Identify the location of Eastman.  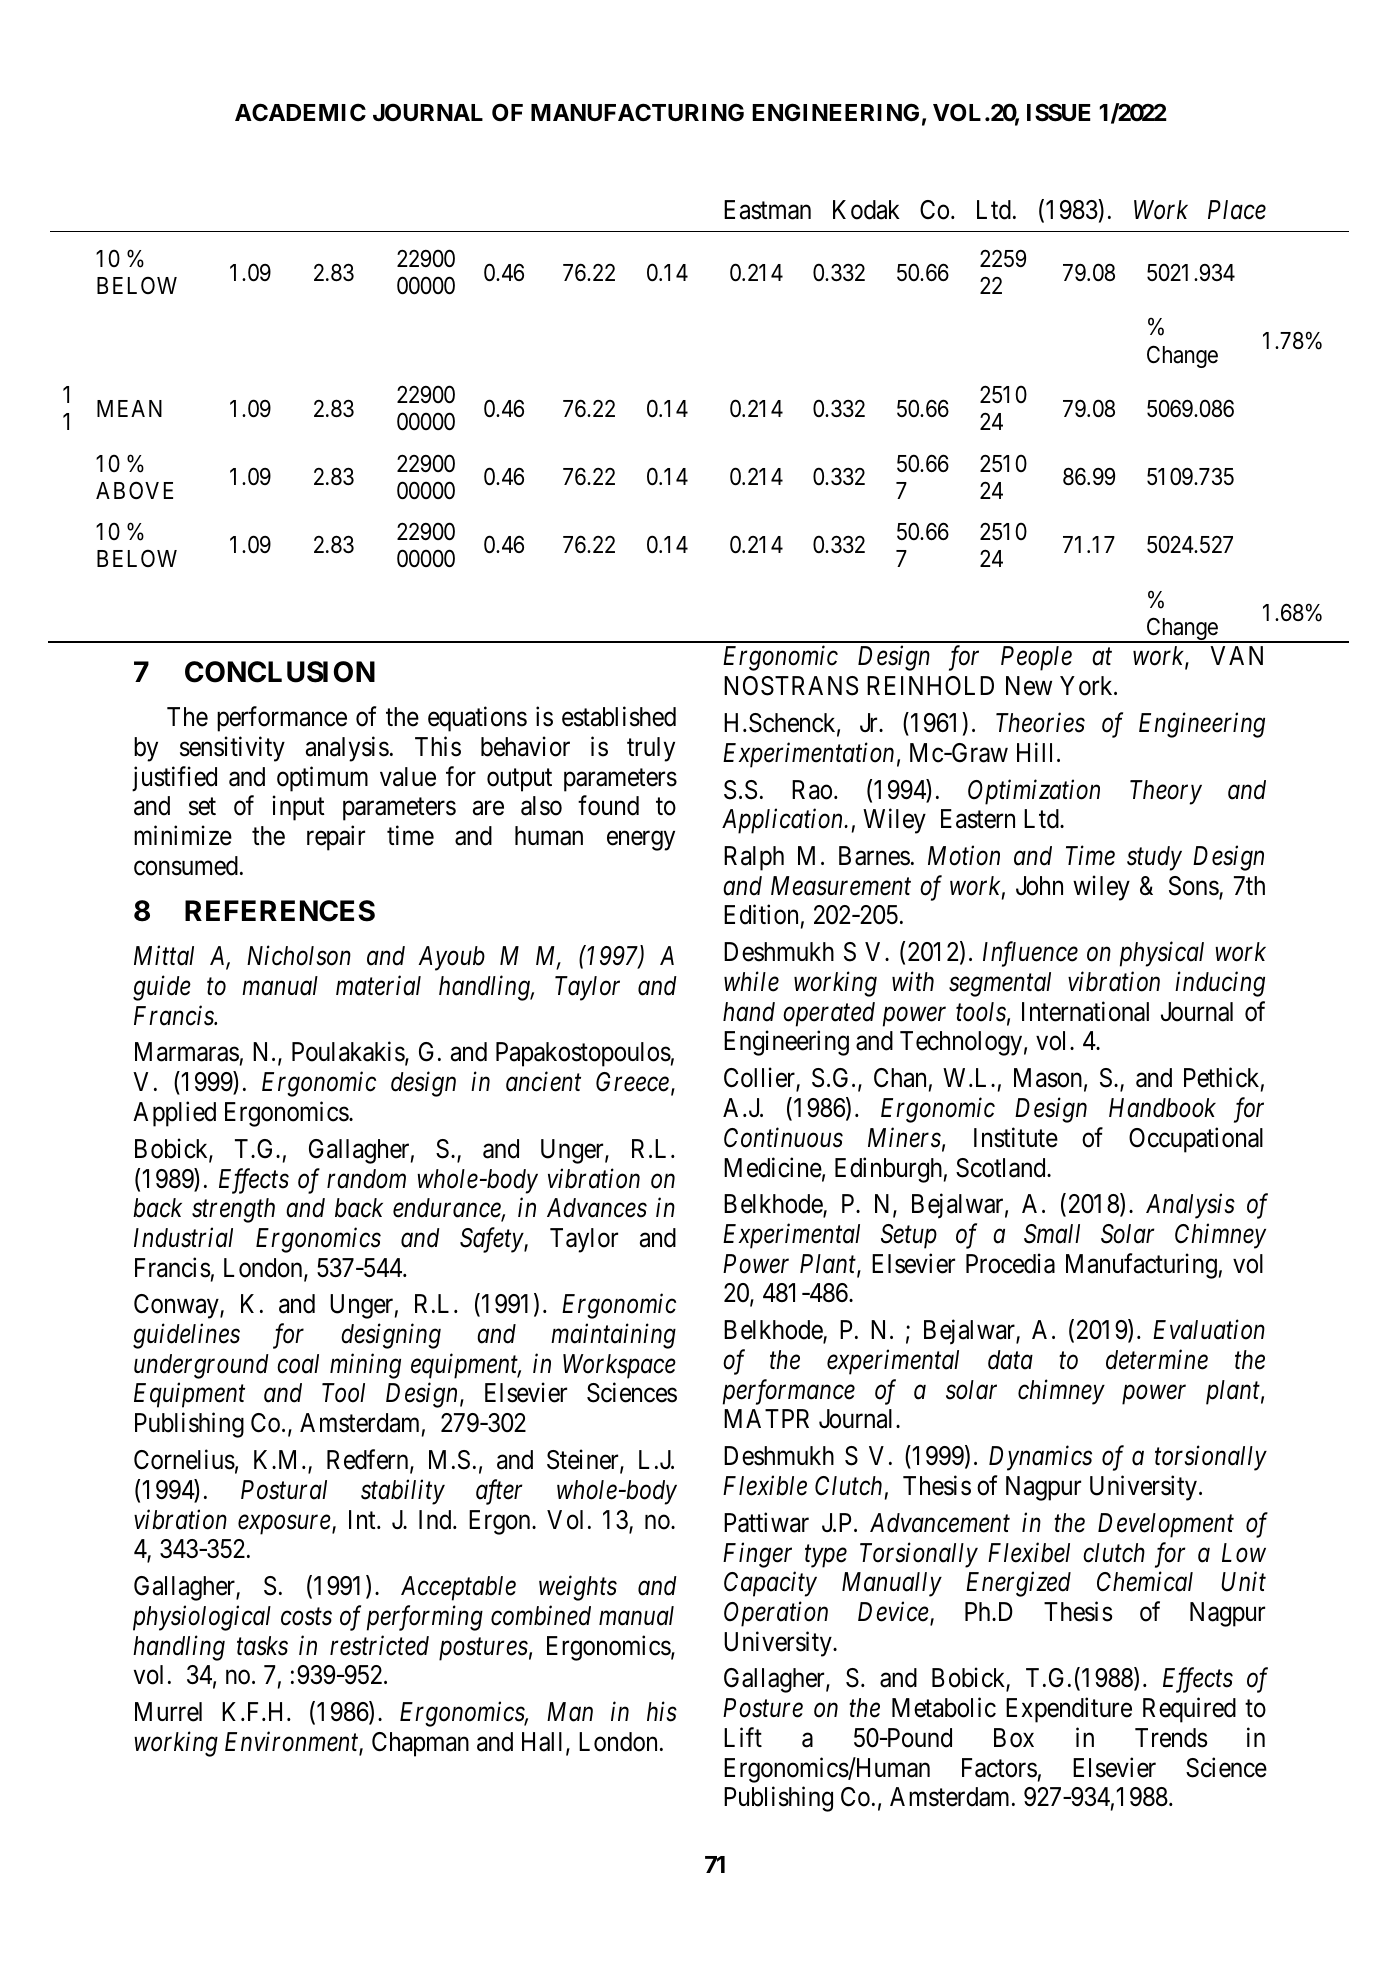
(767, 210).
